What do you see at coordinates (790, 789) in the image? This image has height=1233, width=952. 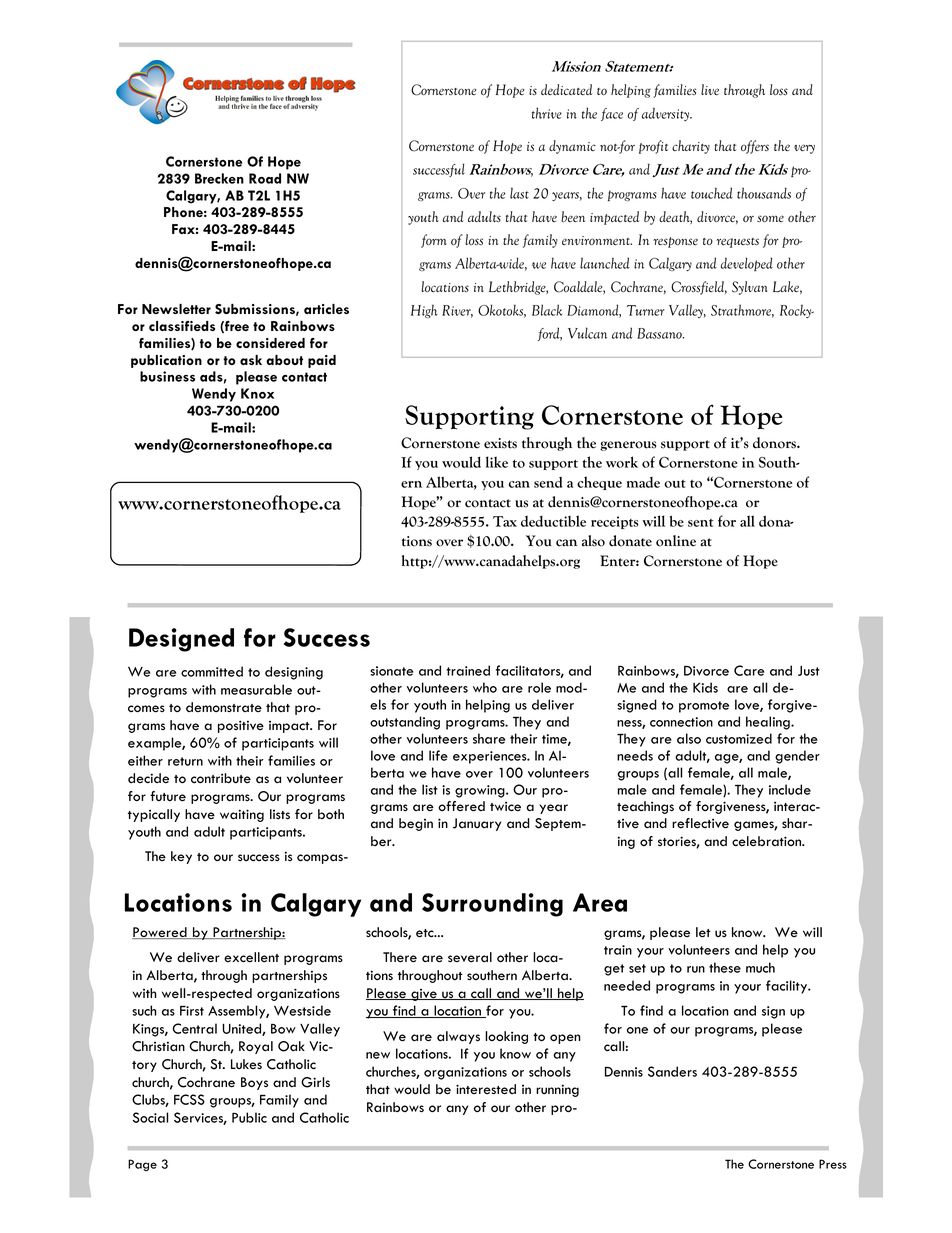 I see `include` at bounding box center [790, 789].
